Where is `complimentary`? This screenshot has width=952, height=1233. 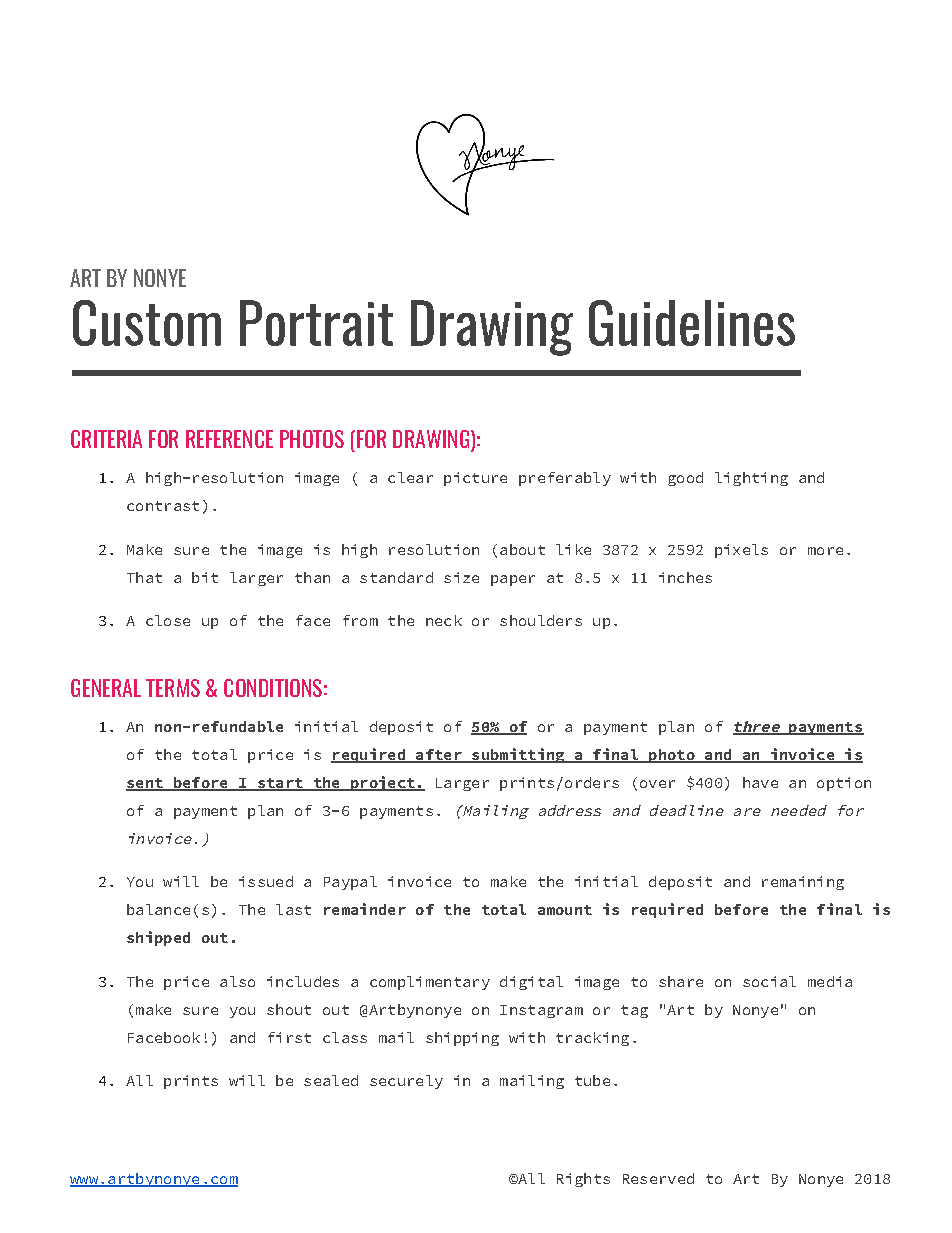 complimentary is located at coordinates (430, 983).
